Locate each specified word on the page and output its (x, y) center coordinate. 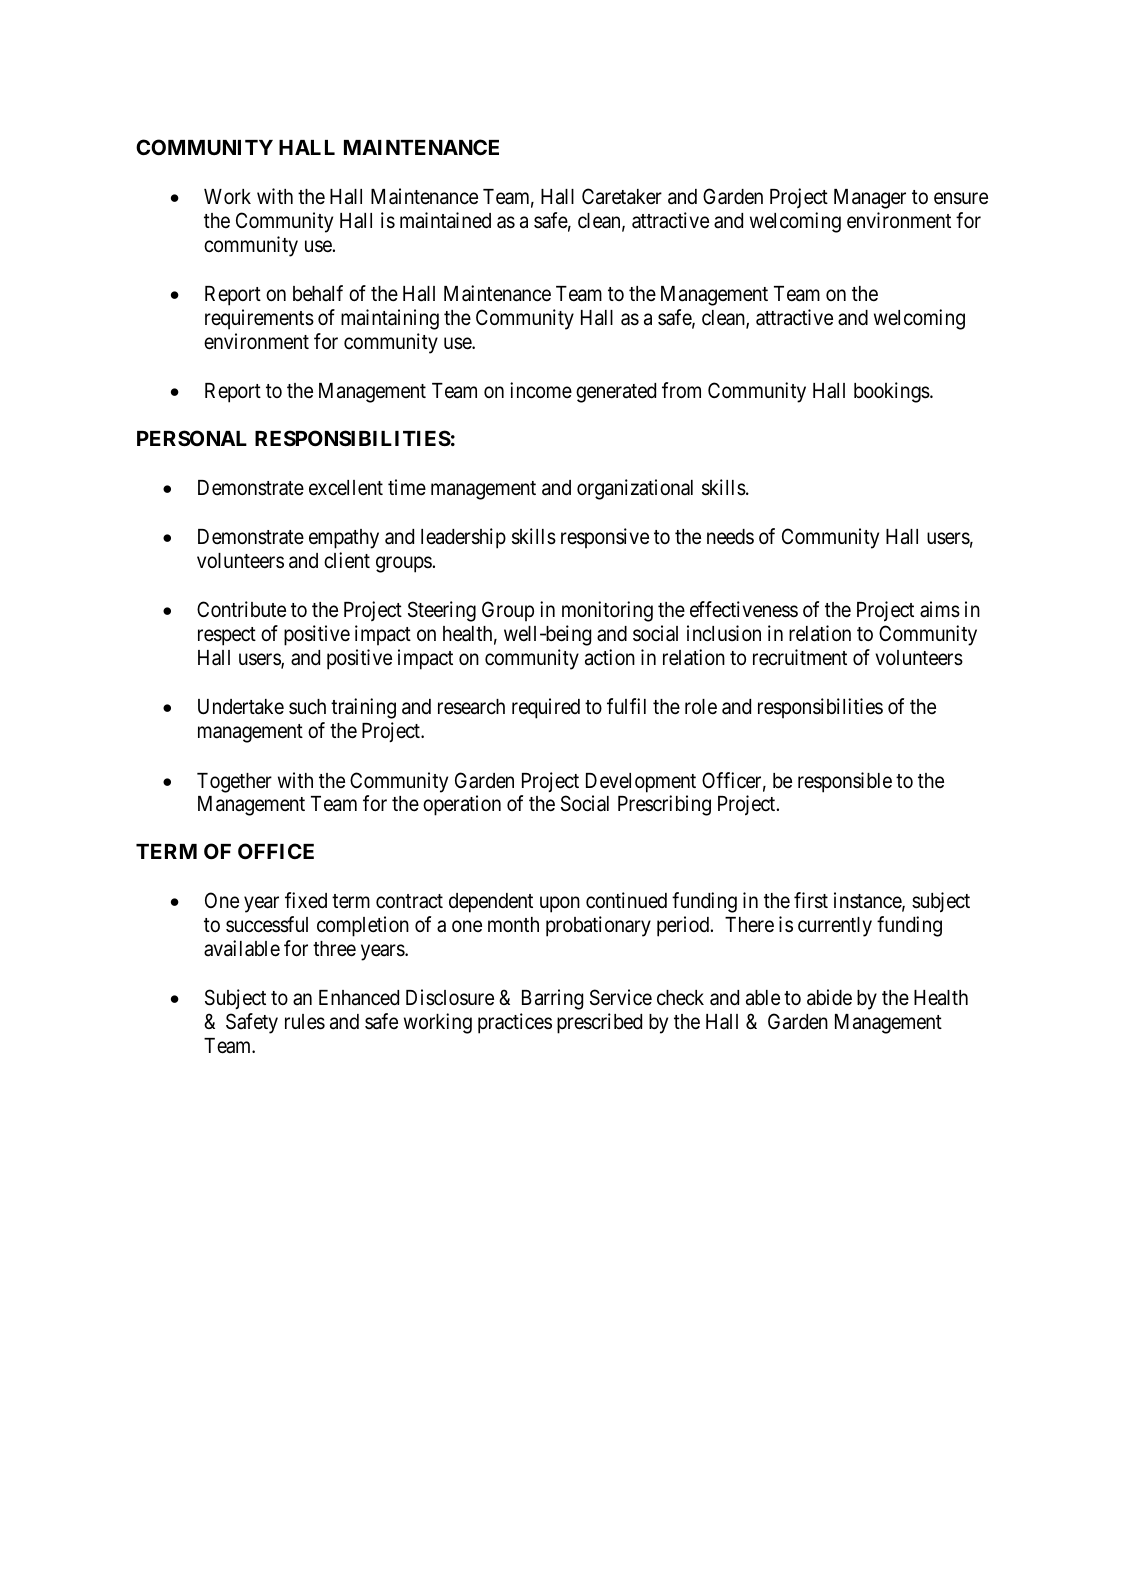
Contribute (241, 609)
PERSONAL (192, 438)
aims (940, 609)
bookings (892, 392)
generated (616, 393)
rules (305, 1022)
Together (234, 783)
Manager (870, 199)
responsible (845, 782)
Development (641, 783)
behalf (318, 293)
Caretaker (622, 196)
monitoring (607, 611)
